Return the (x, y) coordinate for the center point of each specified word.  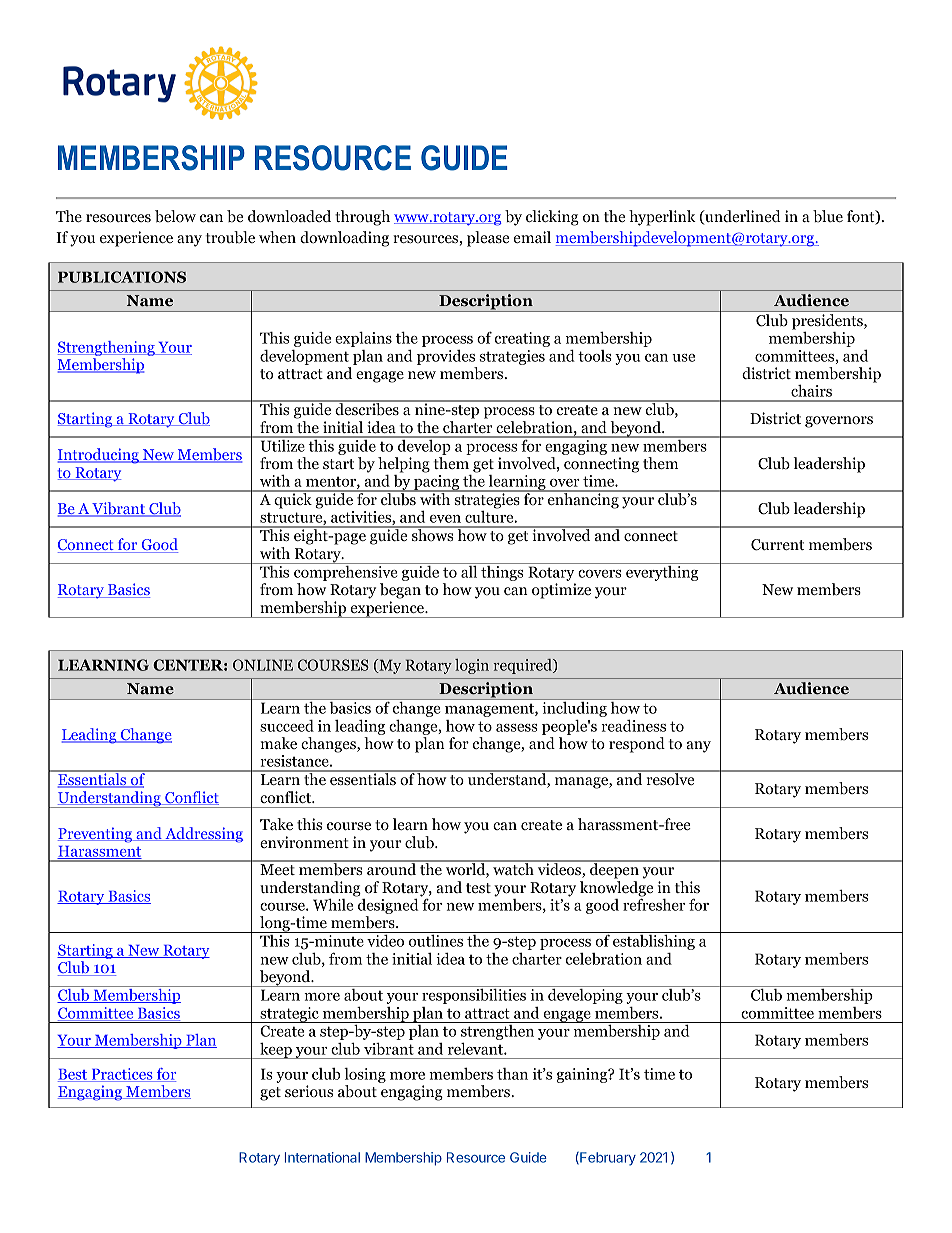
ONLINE (263, 665)
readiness (633, 725)
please (488, 239)
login (472, 666)
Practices (122, 1075)
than (512, 1074)
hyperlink (662, 218)
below (175, 216)
